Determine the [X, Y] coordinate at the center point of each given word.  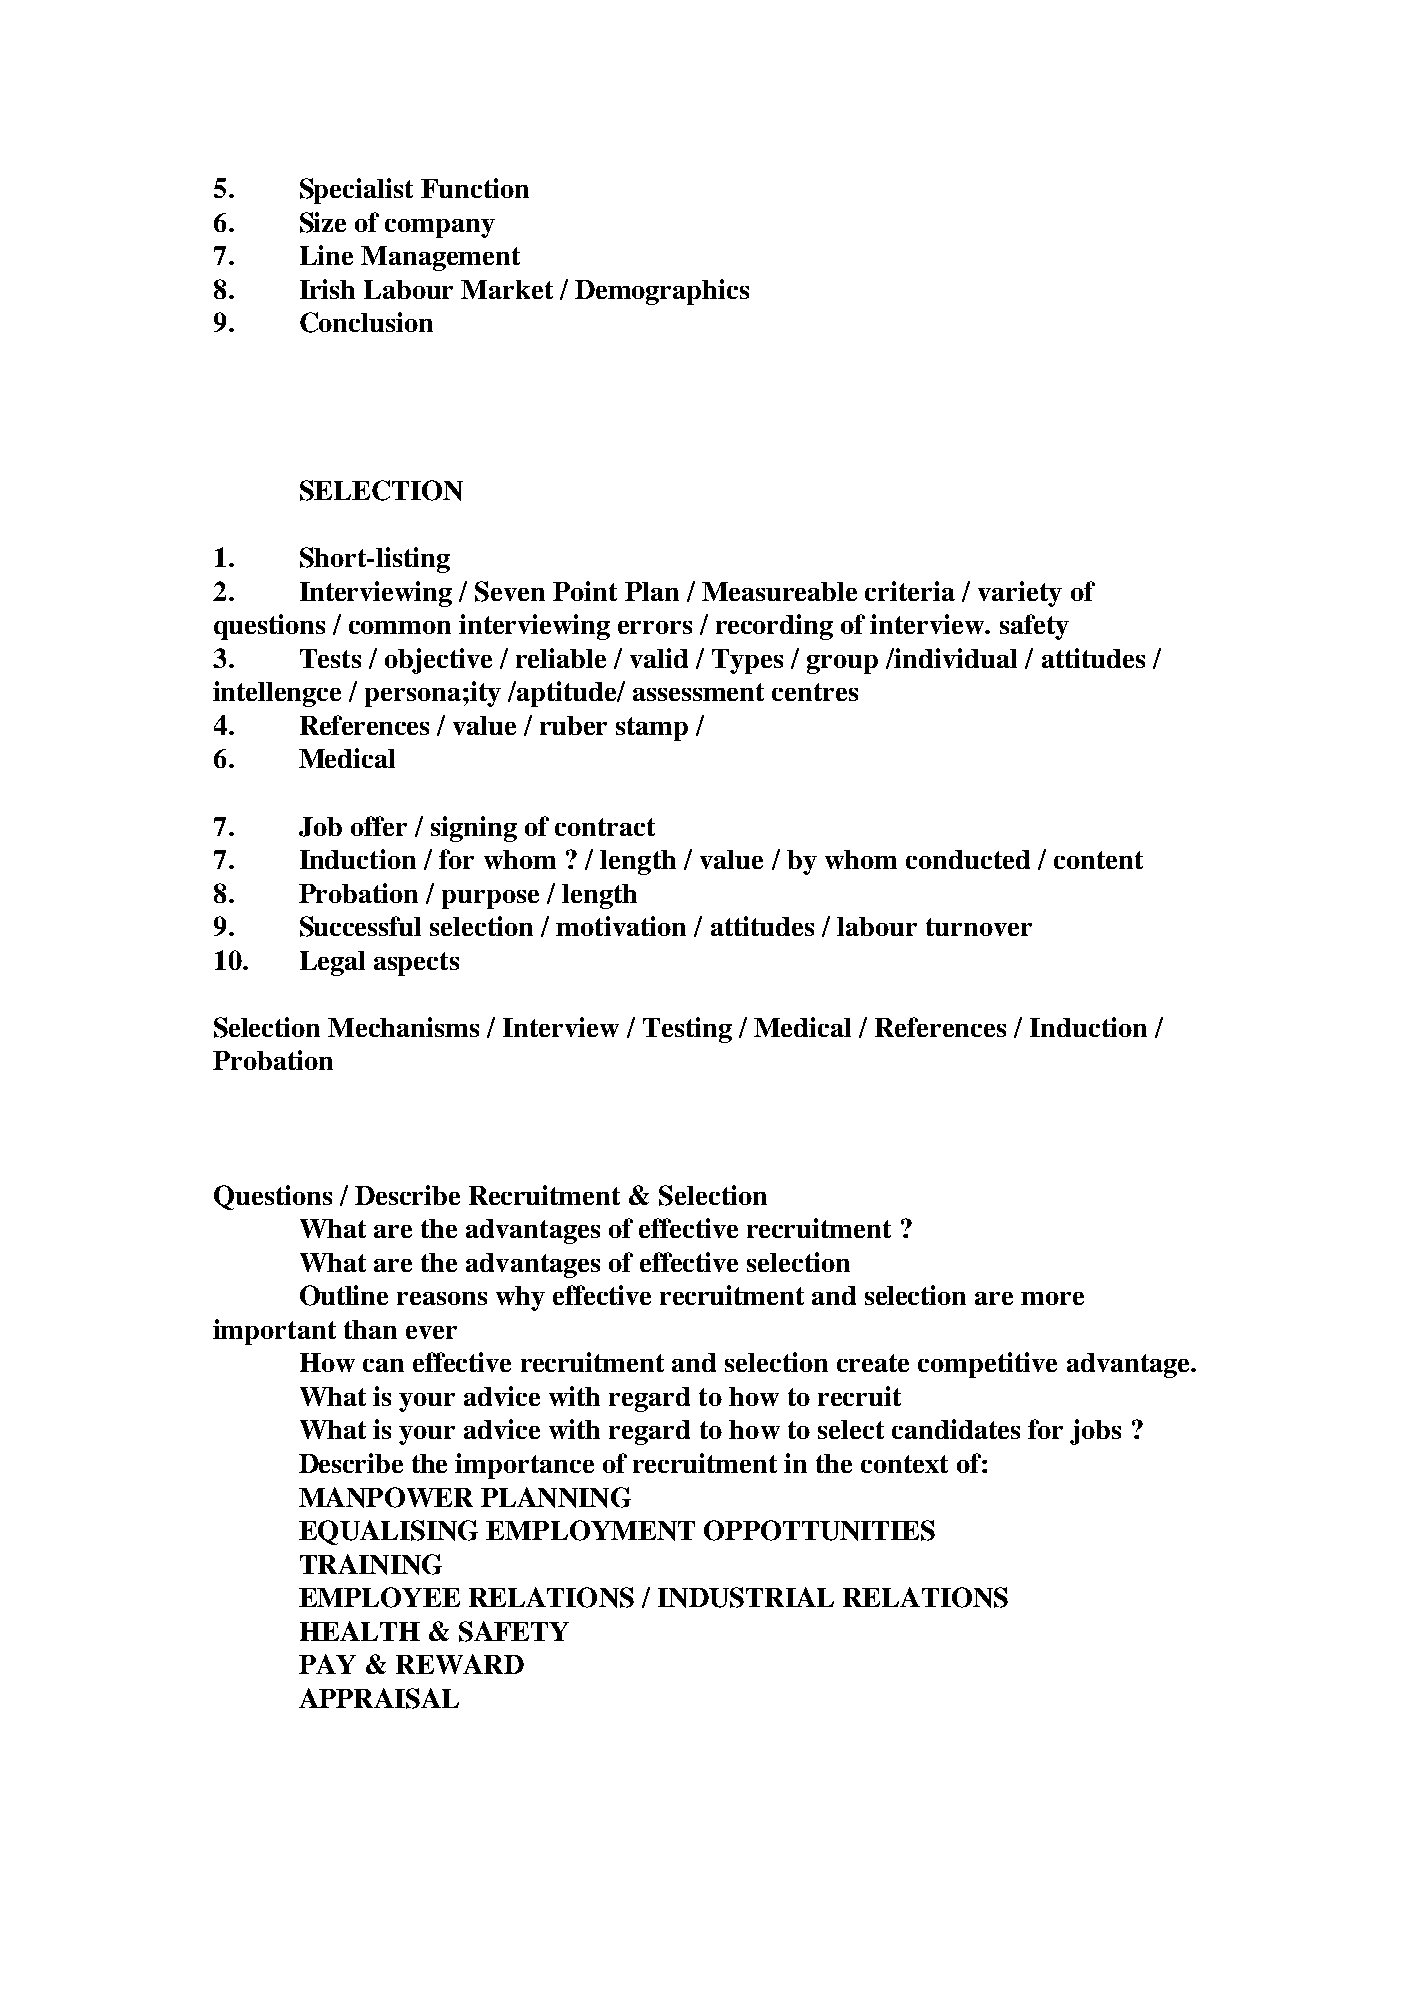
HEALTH [360, 1631]
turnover [979, 927]
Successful [360, 926]
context [904, 1464]
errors [655, 627]
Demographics [662, 292]
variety [1020, 594]
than [370, 1329]
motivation [621, 926]
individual [955, 658]
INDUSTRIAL [746, 1597]
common [400, 627]
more [1052, 1298]
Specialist [356, 191]
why [520, 1298]
